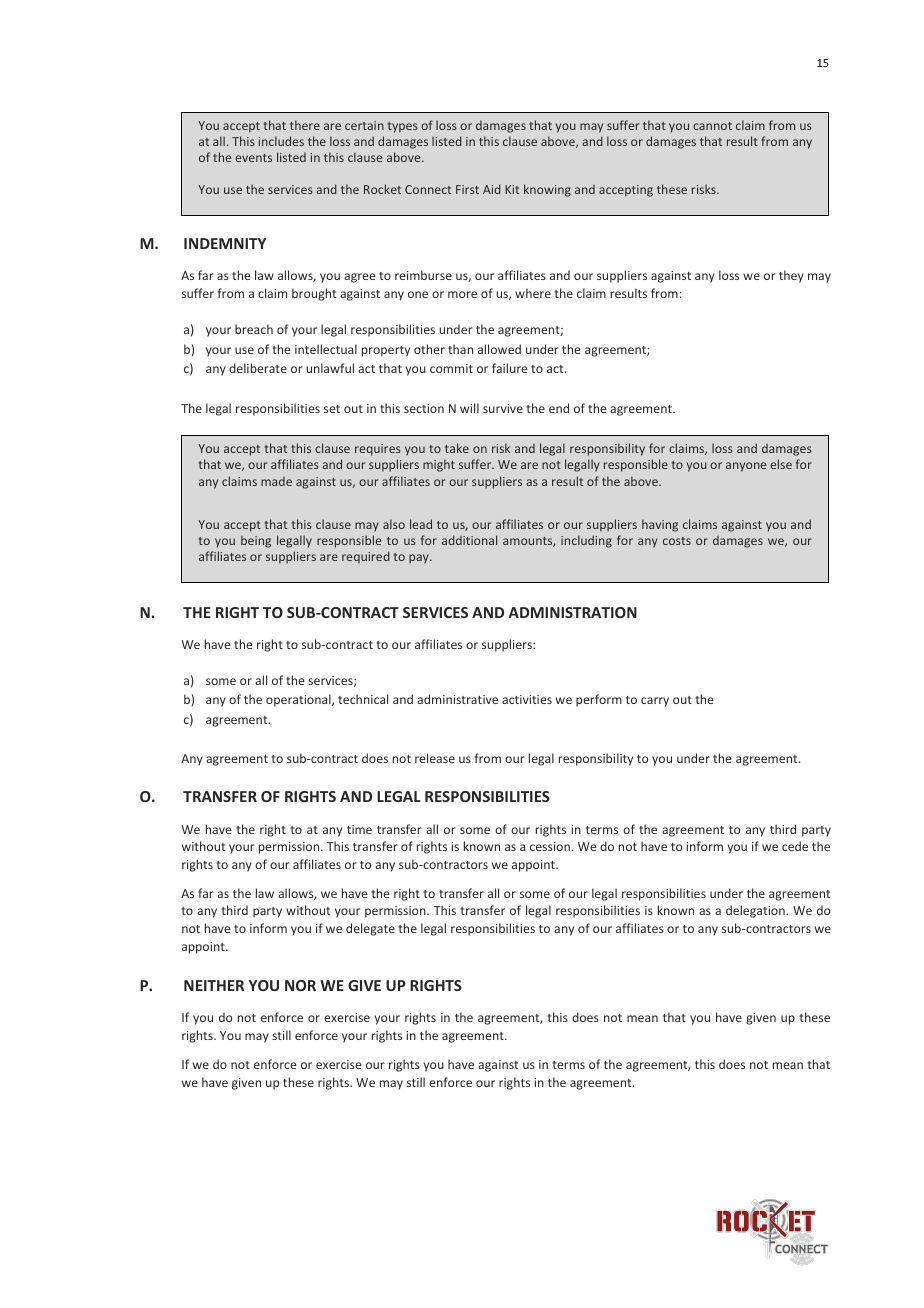 The height and width of the document is (1308, 924). I want to click on Kit, so click(512, 189).
